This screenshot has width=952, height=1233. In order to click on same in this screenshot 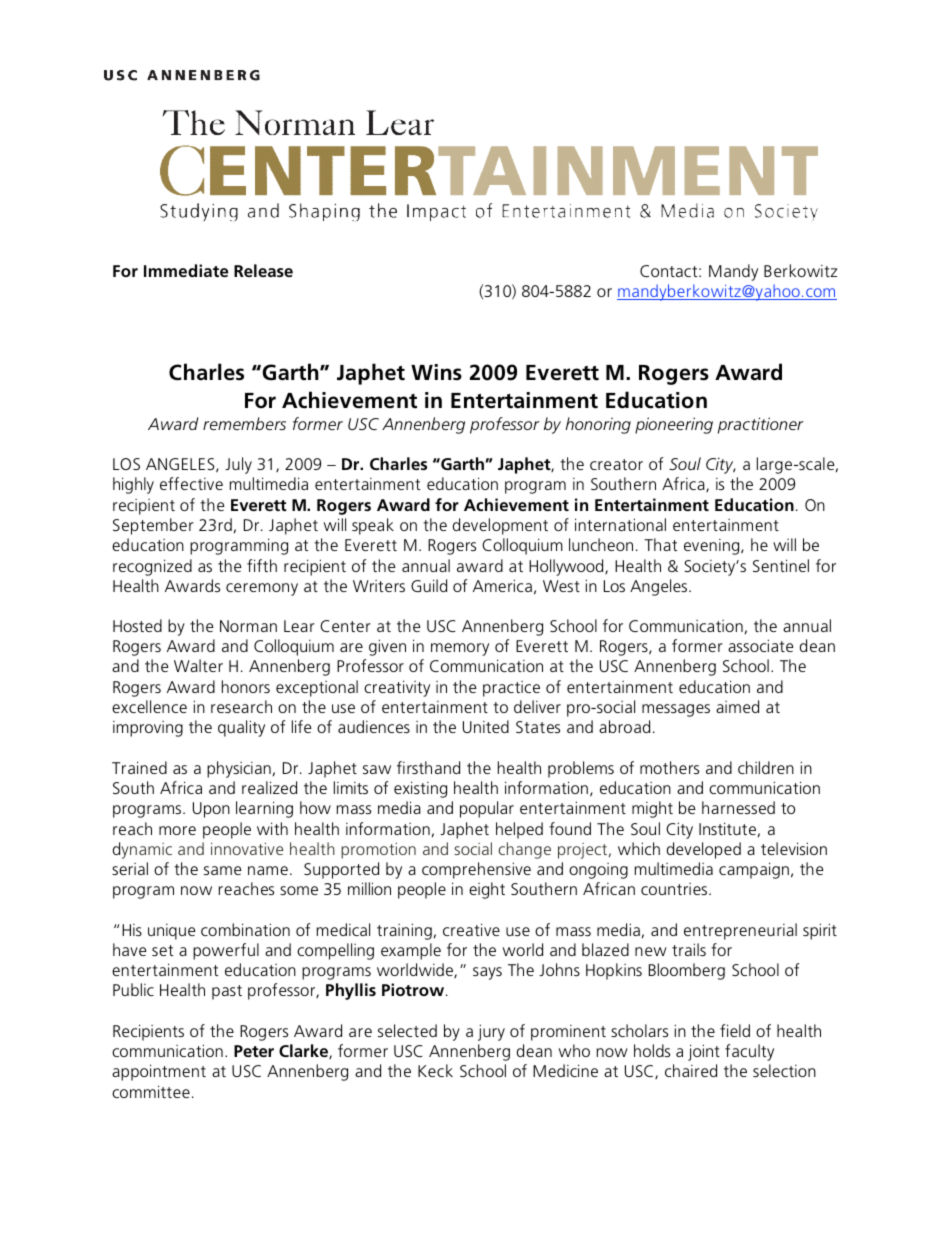, I will do `click(222, 870)`.
